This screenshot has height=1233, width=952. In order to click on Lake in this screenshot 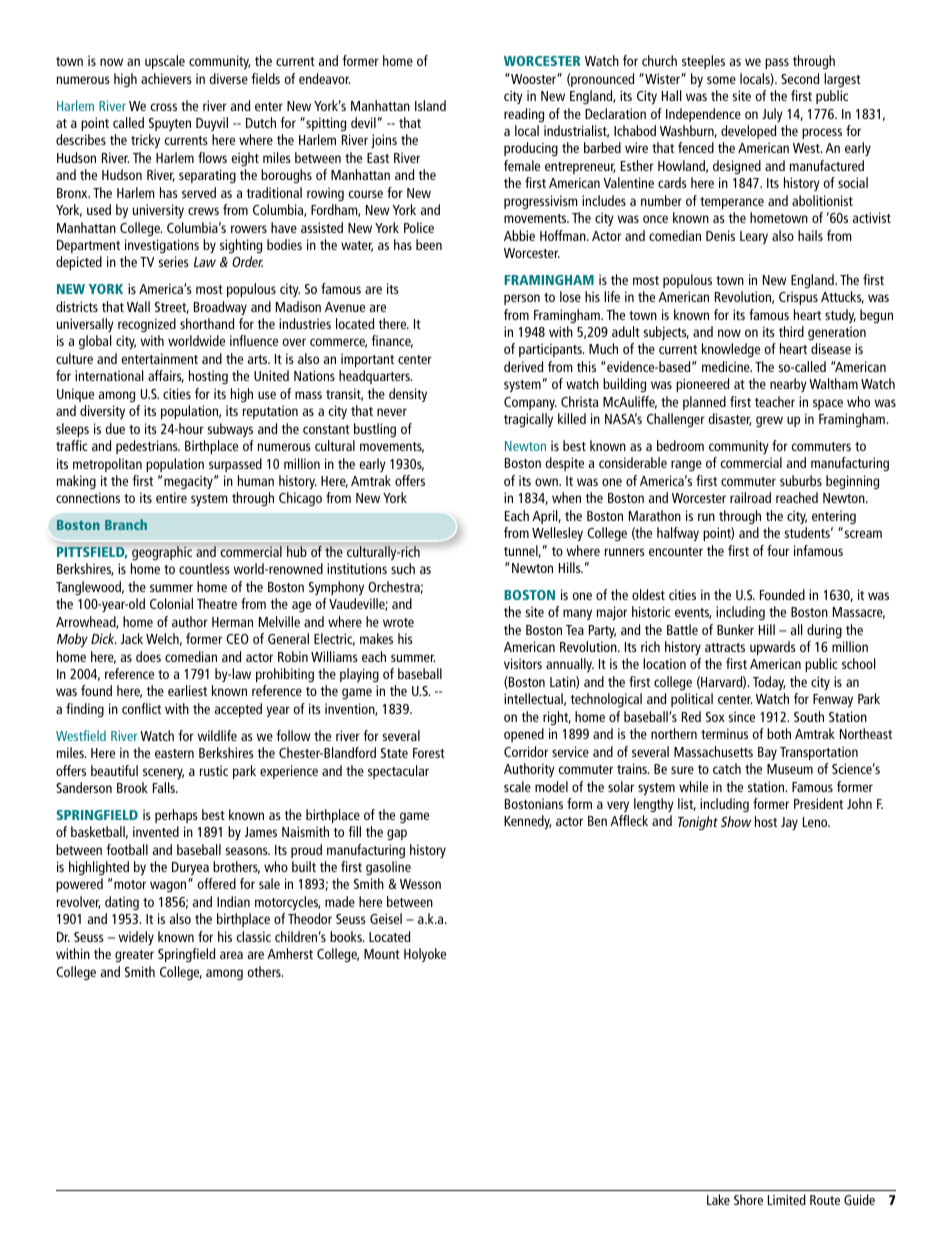, I will do `click(718, 1199)`.
